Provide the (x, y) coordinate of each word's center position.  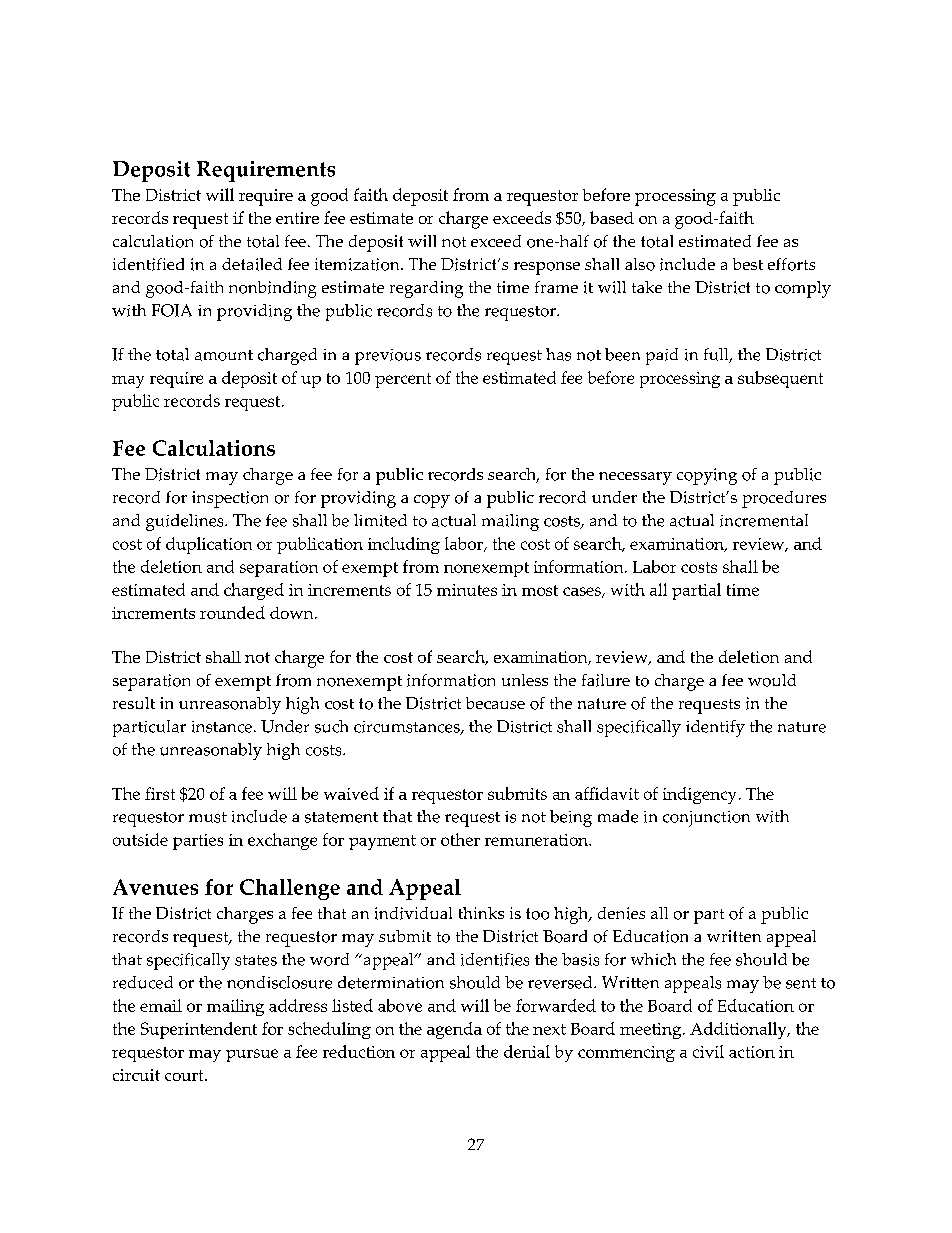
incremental (764, 520)
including (404, 545)
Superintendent (199, 1030)
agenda (454, 1030)
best (748, 264)
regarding (426, 289)
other (460, 839)
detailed (252, 264)
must (208, 817)
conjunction (706, 819)
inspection (230, 499)
